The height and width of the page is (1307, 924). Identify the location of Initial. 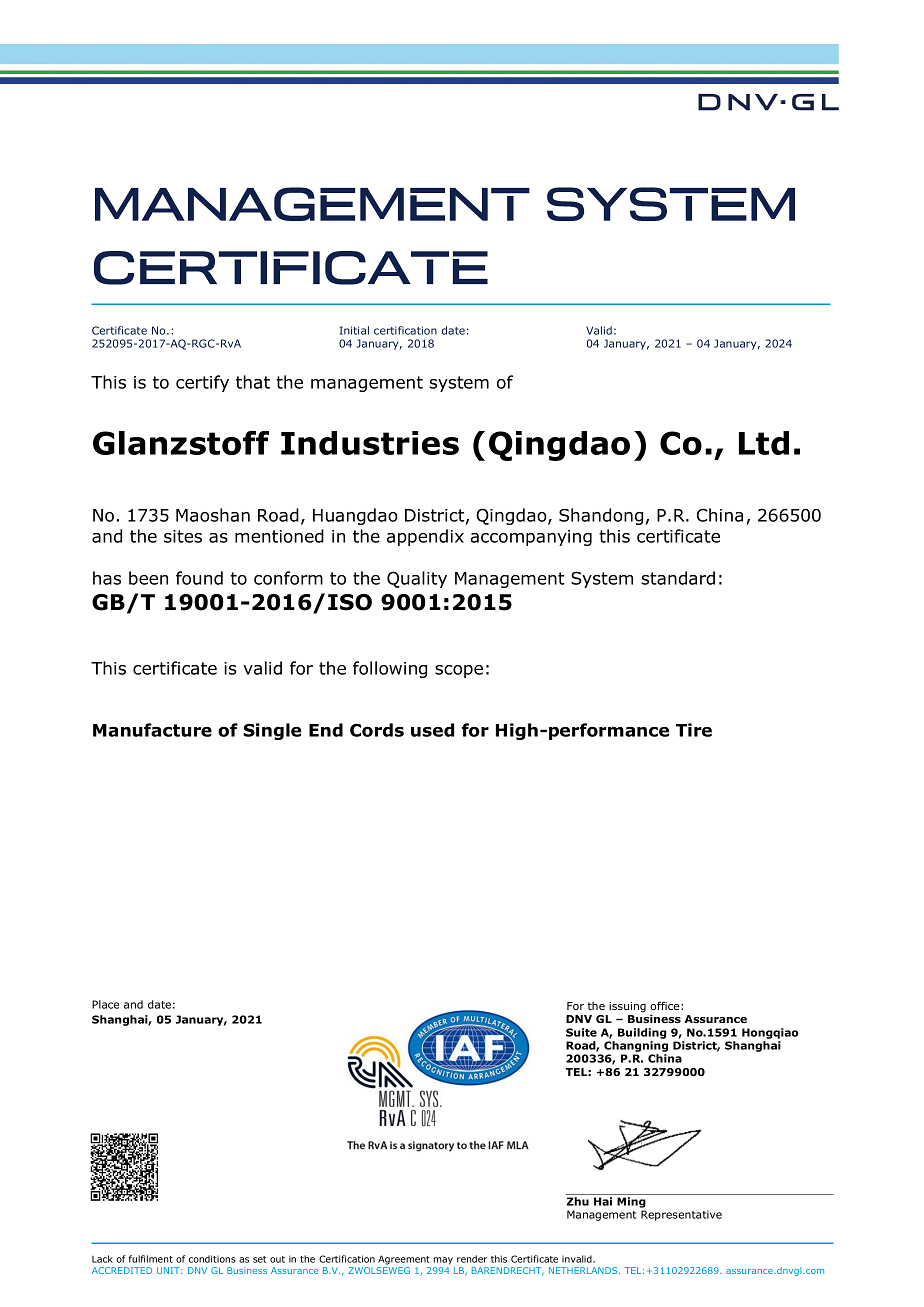
(354, 330).
